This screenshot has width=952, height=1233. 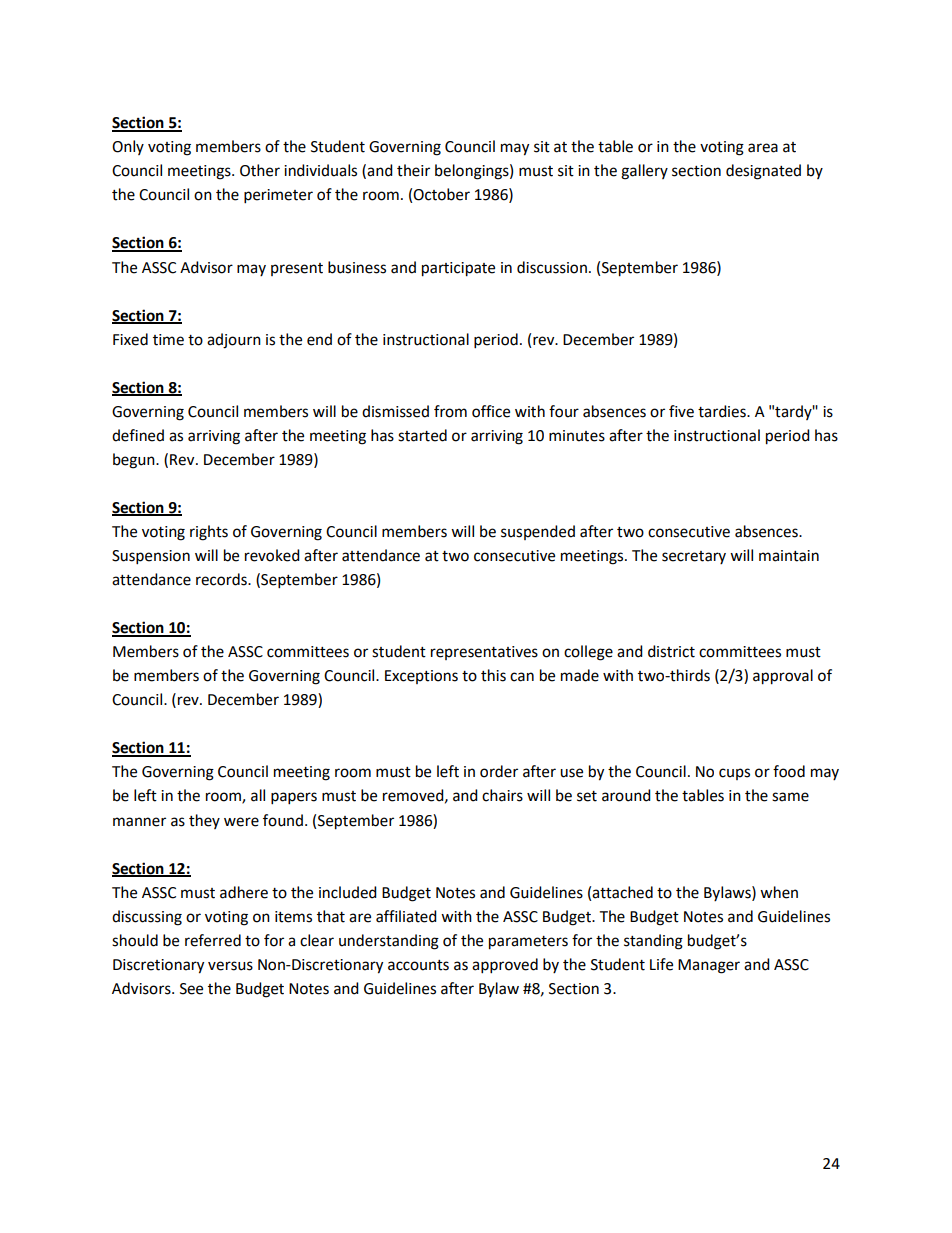 I want to click on versus, so click(x=230, y=966).
